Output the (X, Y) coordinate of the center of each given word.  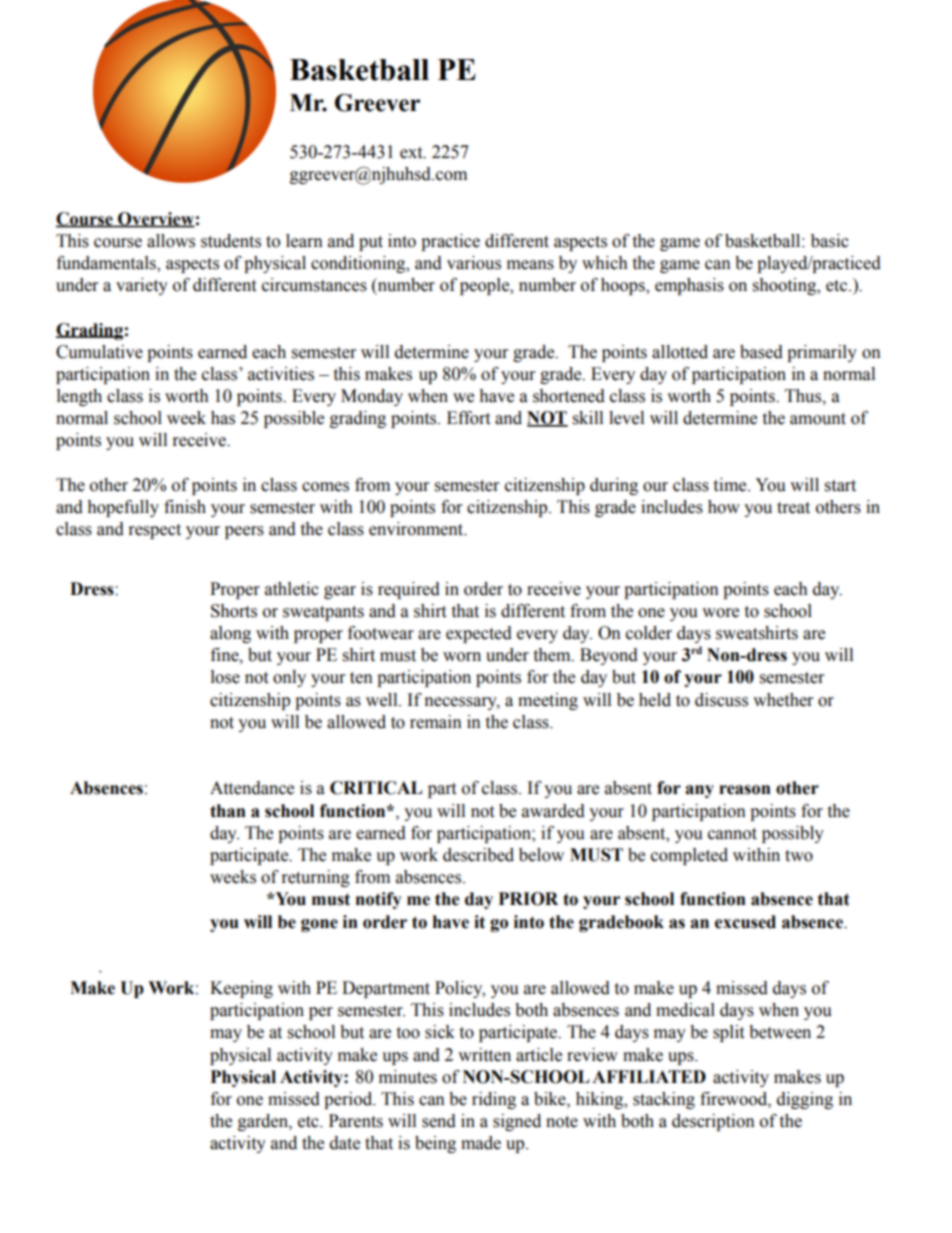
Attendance (252, 788)
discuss (721, 700)
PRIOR (528, 899)
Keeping (241, 989)
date (345, 1143)
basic (830, 241)
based (761, 352)
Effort (468, 418)
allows (171, 241)
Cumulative (99, 352)
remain (436, 722)
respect (155, 531)
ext (412, 153)
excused (745, 922)
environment (417, 529)
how (724, 507)
